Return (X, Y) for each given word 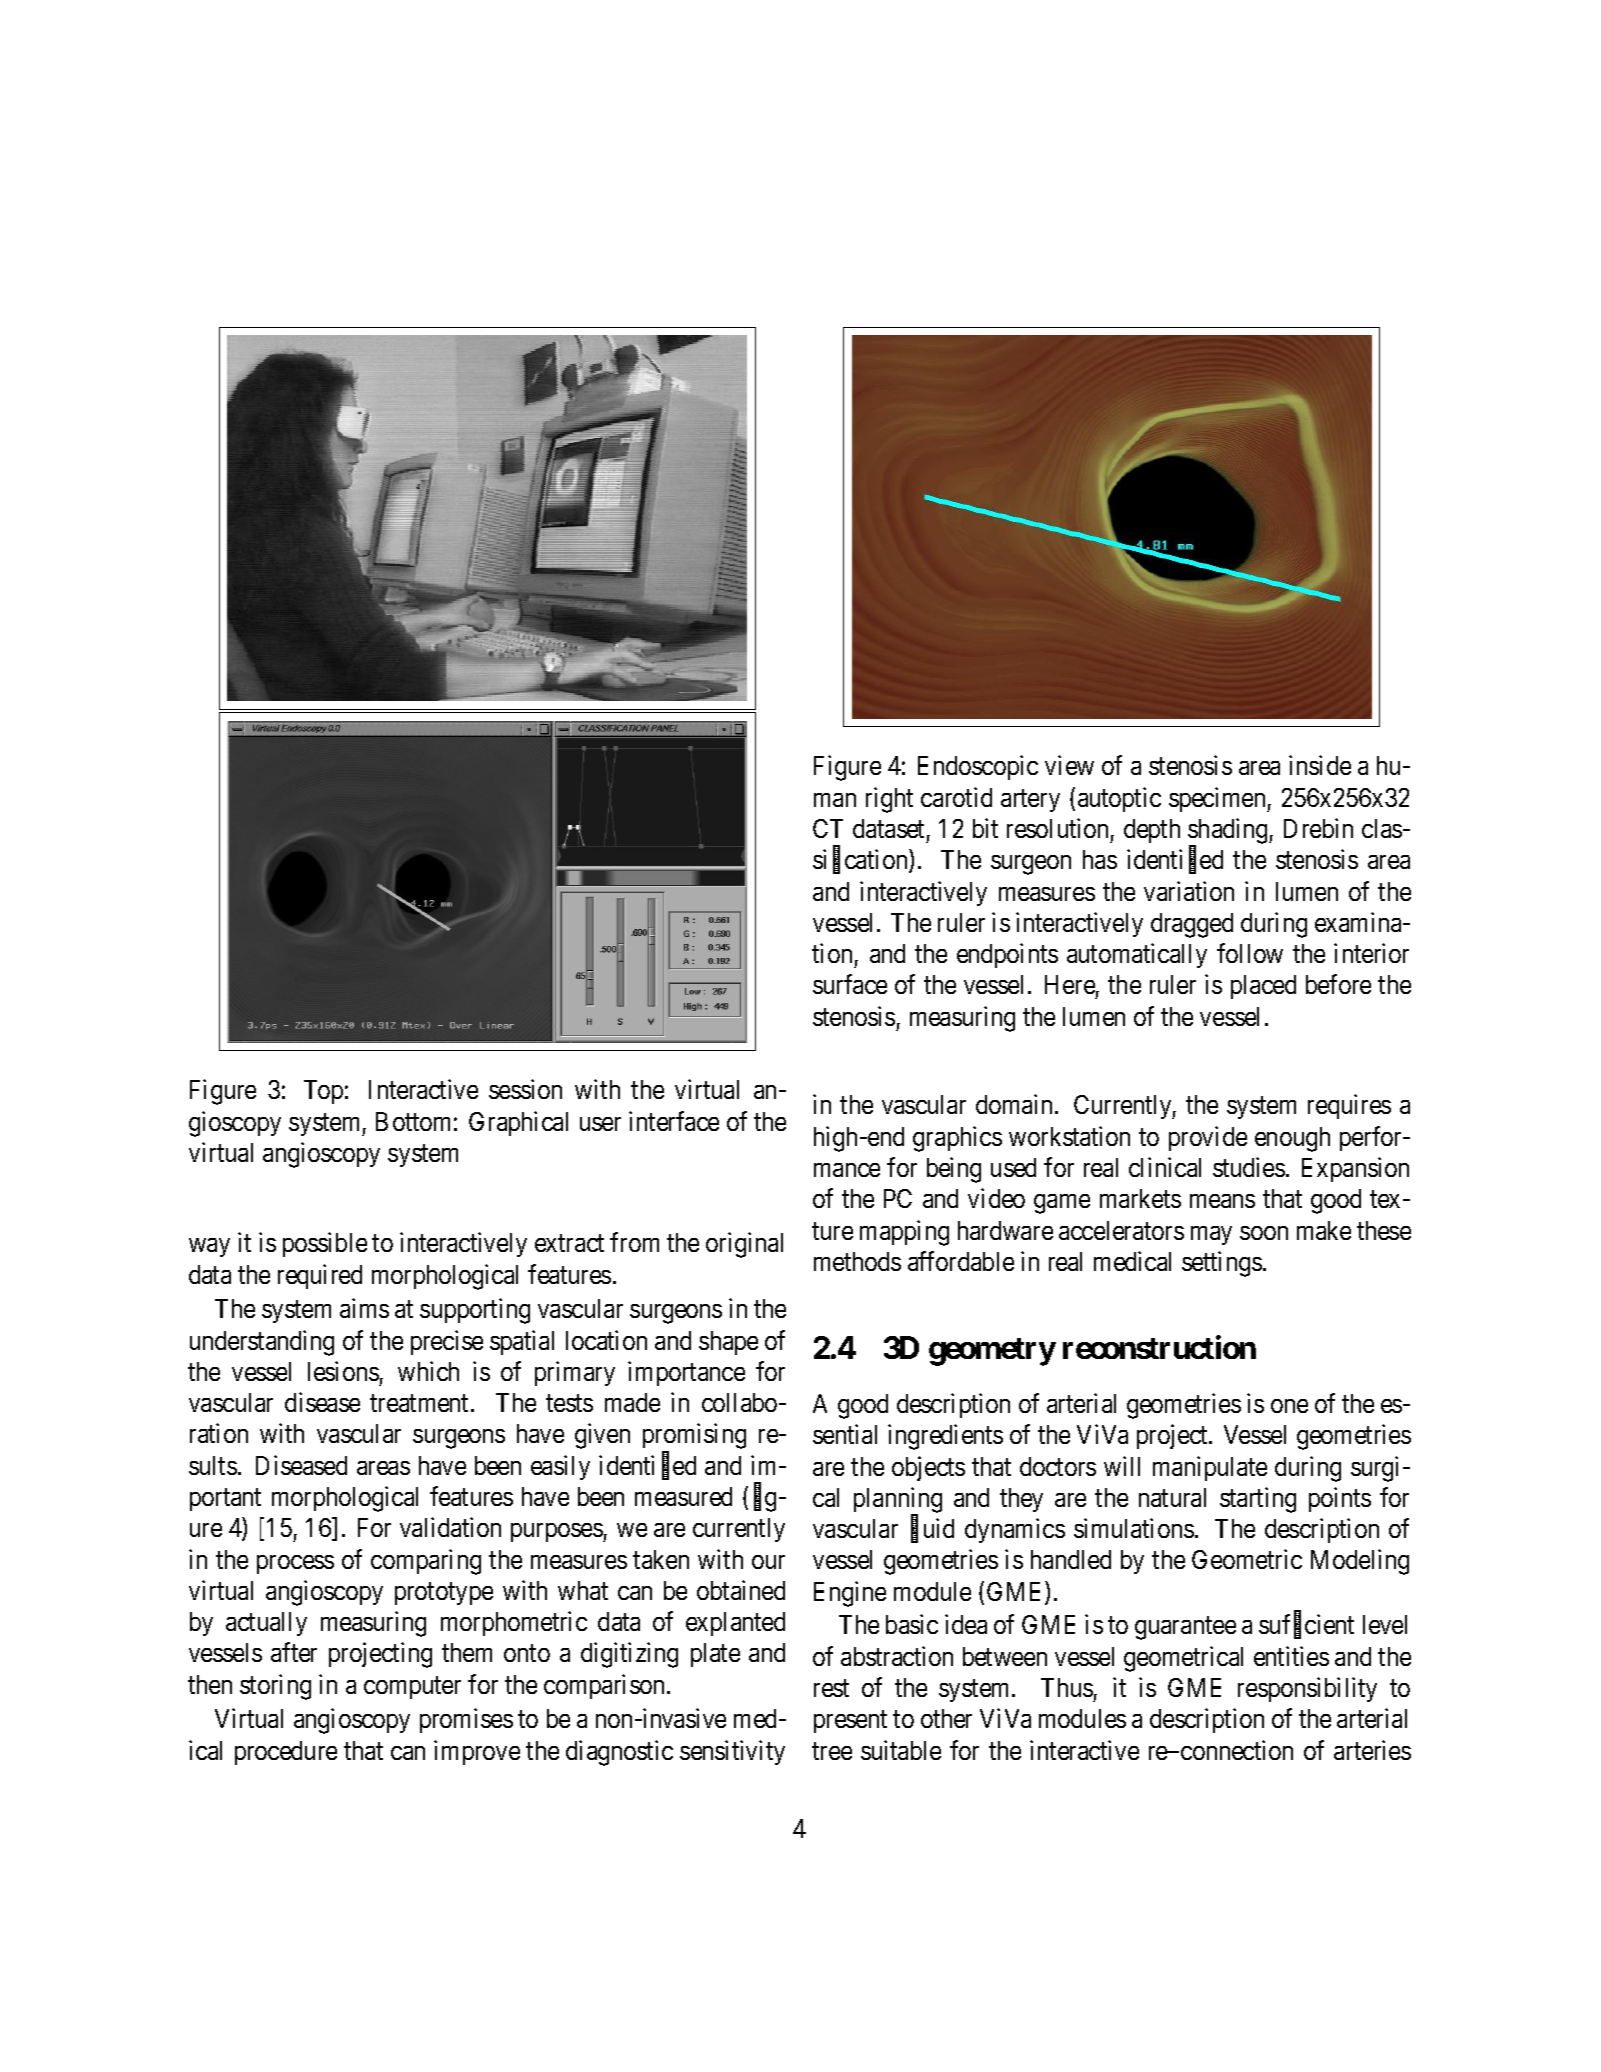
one (1289, 1406)
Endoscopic (978, 768)
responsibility (1307, 1689)
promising (694, 1438)
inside (1320, 765)
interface (674, 1121)
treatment (421, 1403)
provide (1208, 1138)
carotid (956, 797)
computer (412, 1688)
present (850, 1722)
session (525, 1089)
